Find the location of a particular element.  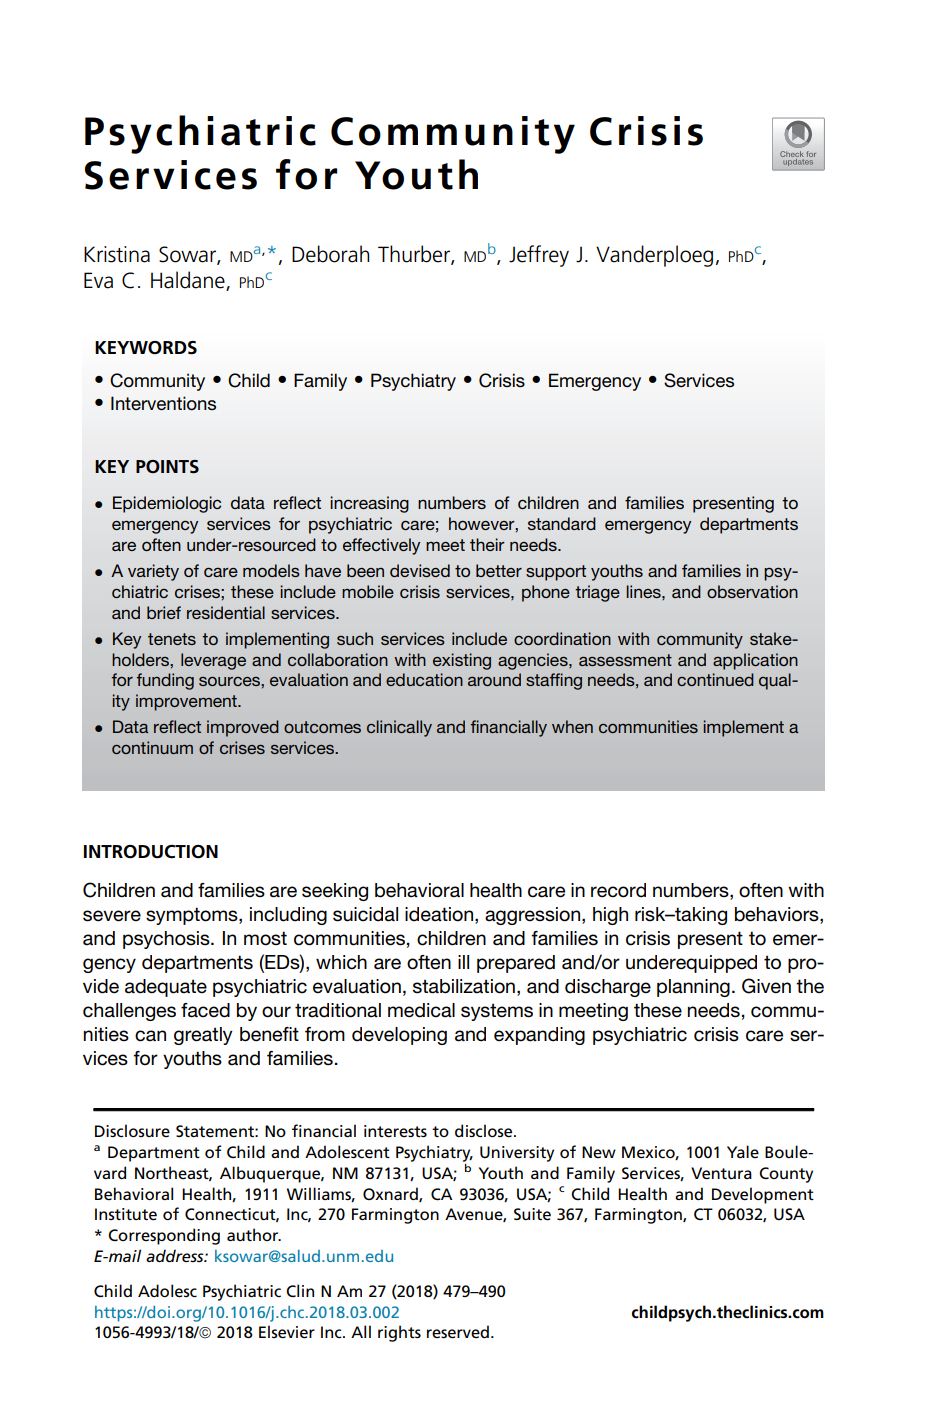

Thurber is located at coordinates (415, 255).
